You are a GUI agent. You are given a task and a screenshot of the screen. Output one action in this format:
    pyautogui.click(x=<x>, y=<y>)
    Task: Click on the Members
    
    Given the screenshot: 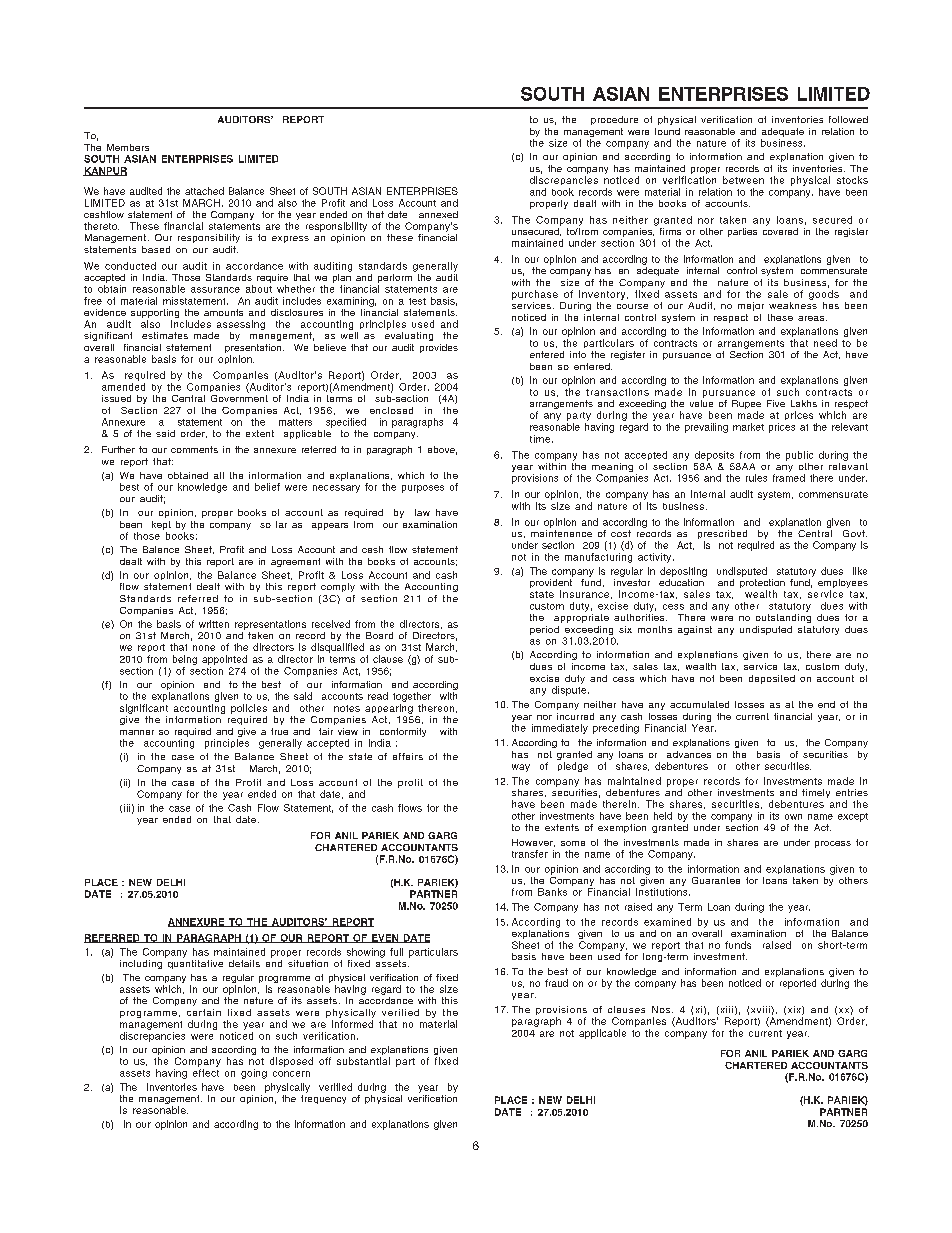 What is the action you would take?
    pyautogui.click(x=128, y=147)
